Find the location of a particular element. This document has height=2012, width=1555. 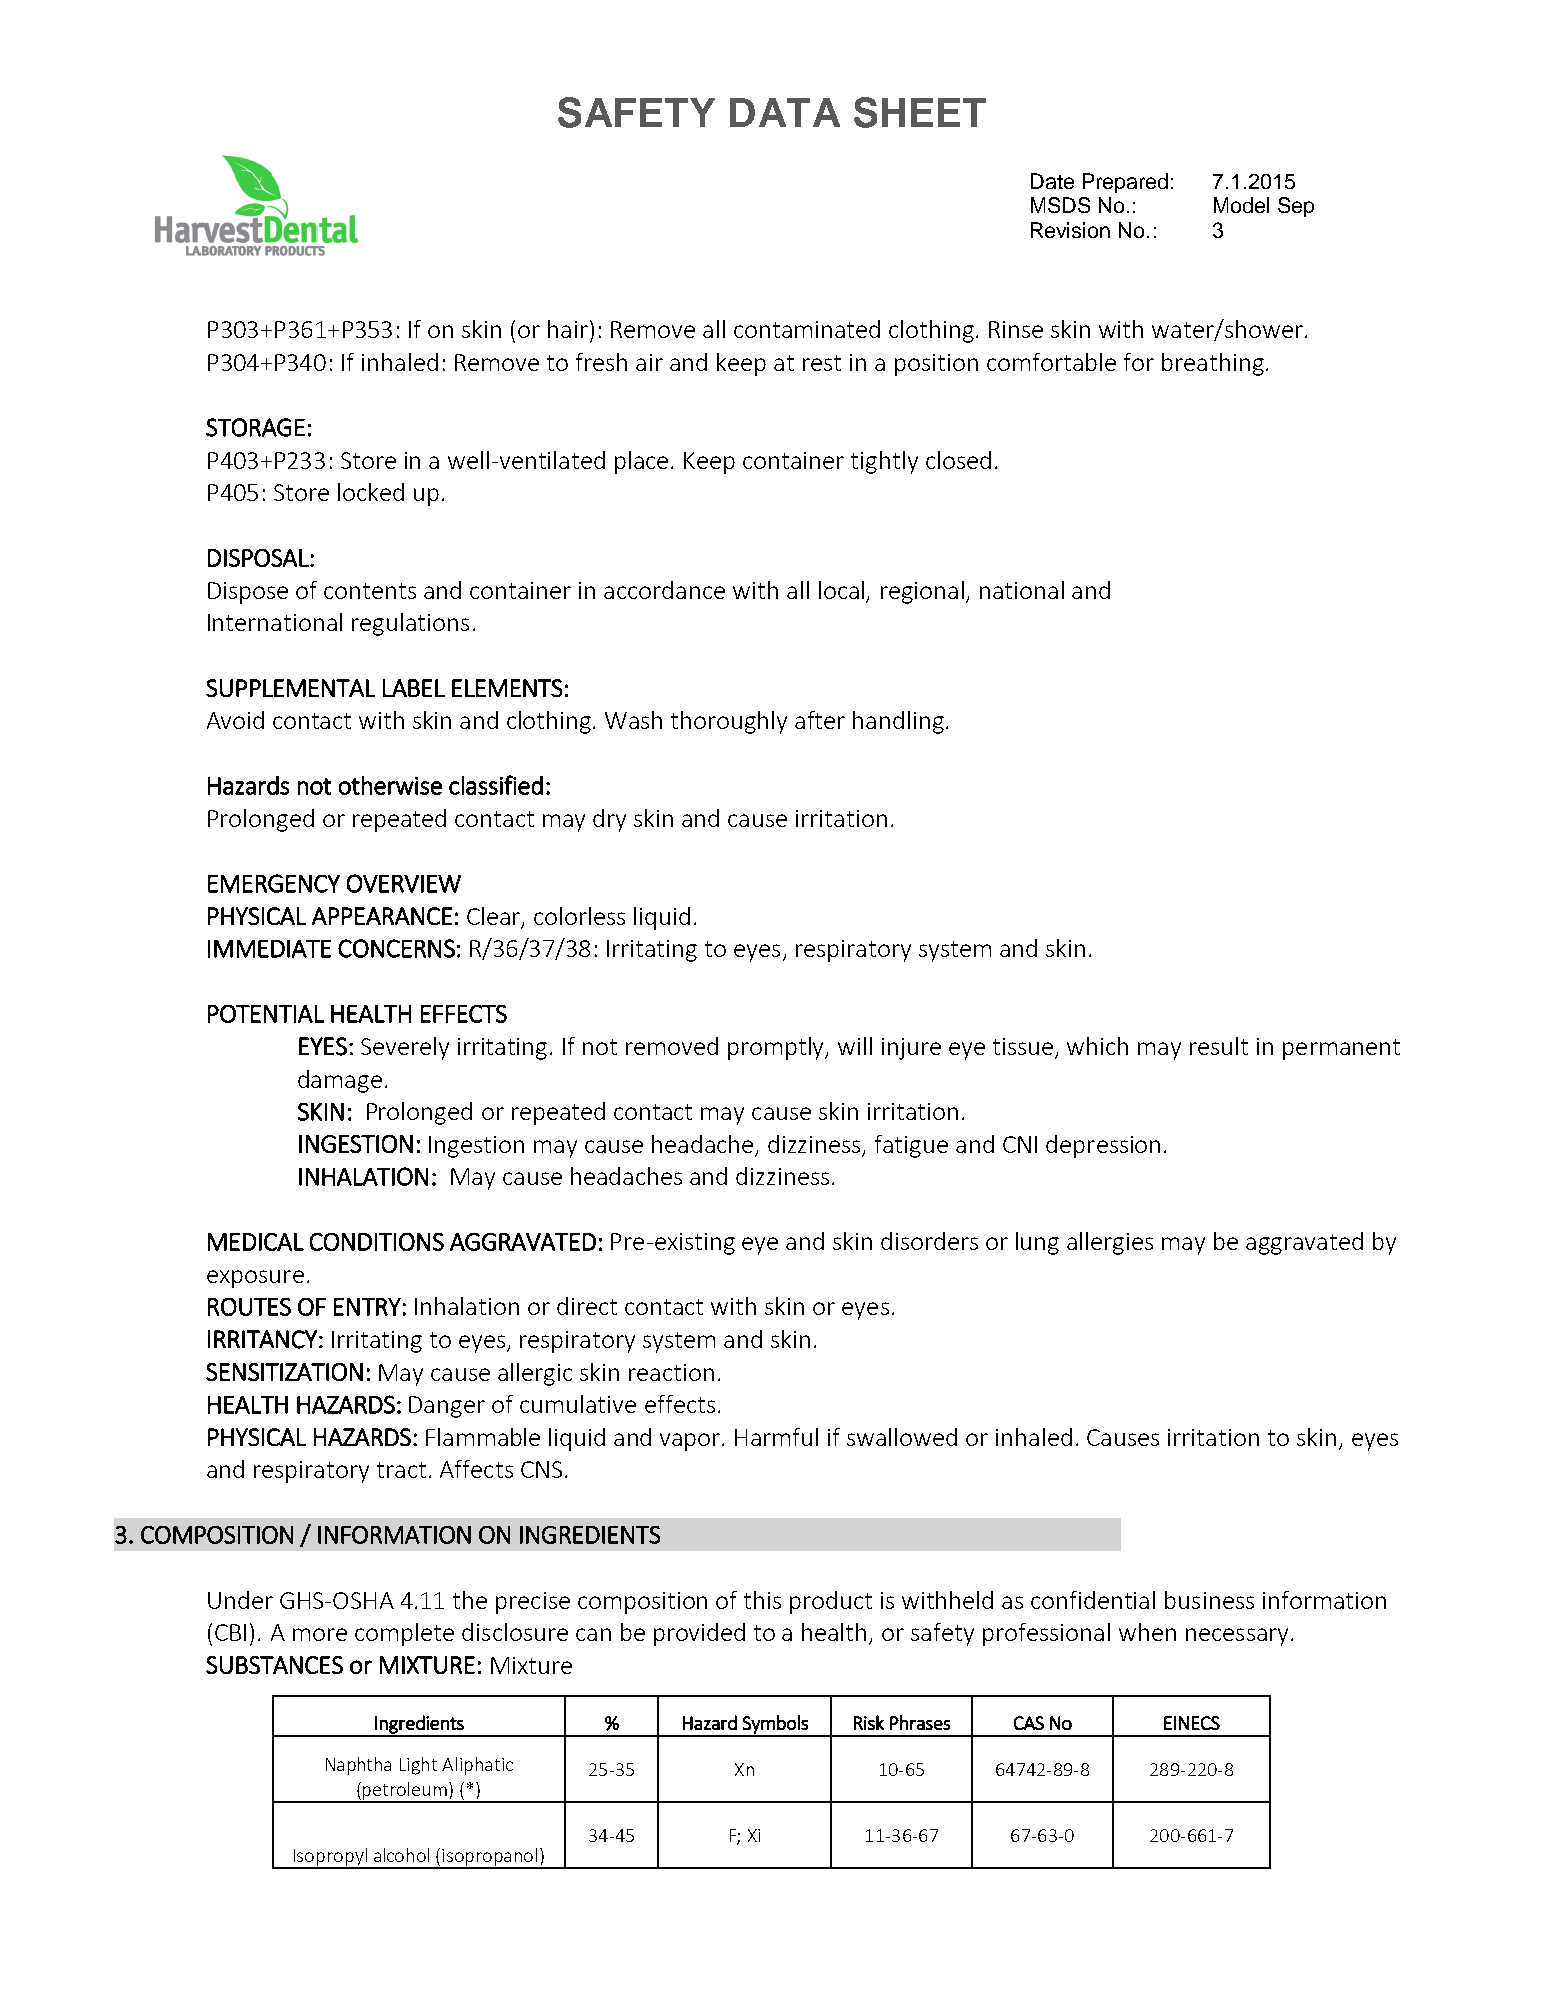

promptly is located at coordinates (777, 1048).
